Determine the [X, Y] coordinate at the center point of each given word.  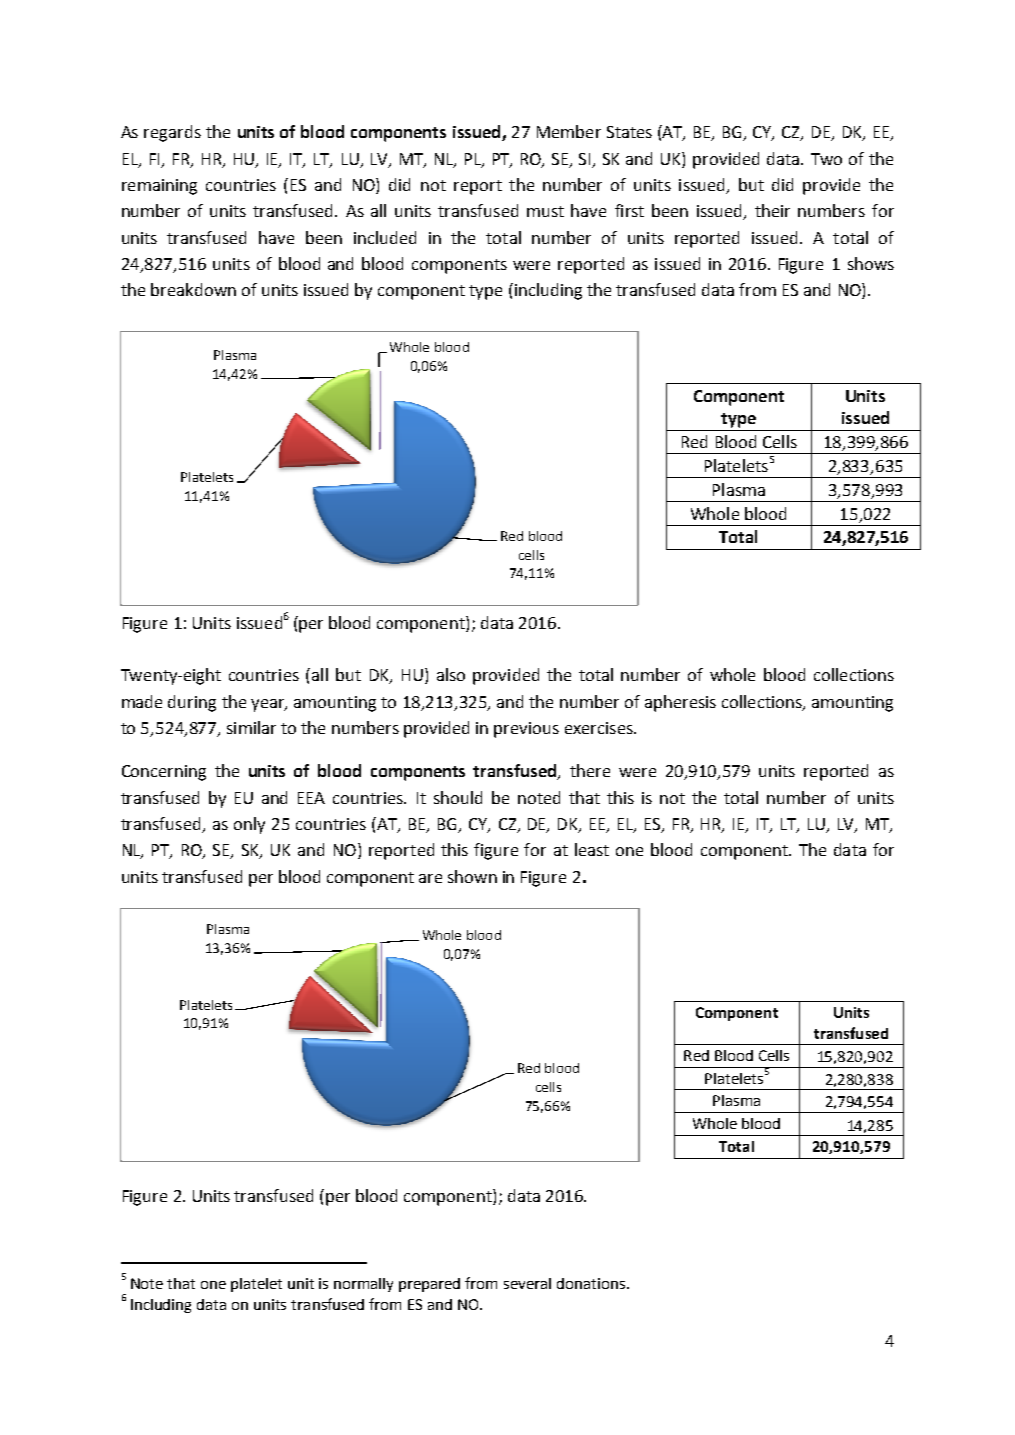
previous [526, 730]
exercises [600, 728]
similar [251, 727]
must [545, 211]
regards [172, 133]
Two [826, 159]
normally [363, 1285]
